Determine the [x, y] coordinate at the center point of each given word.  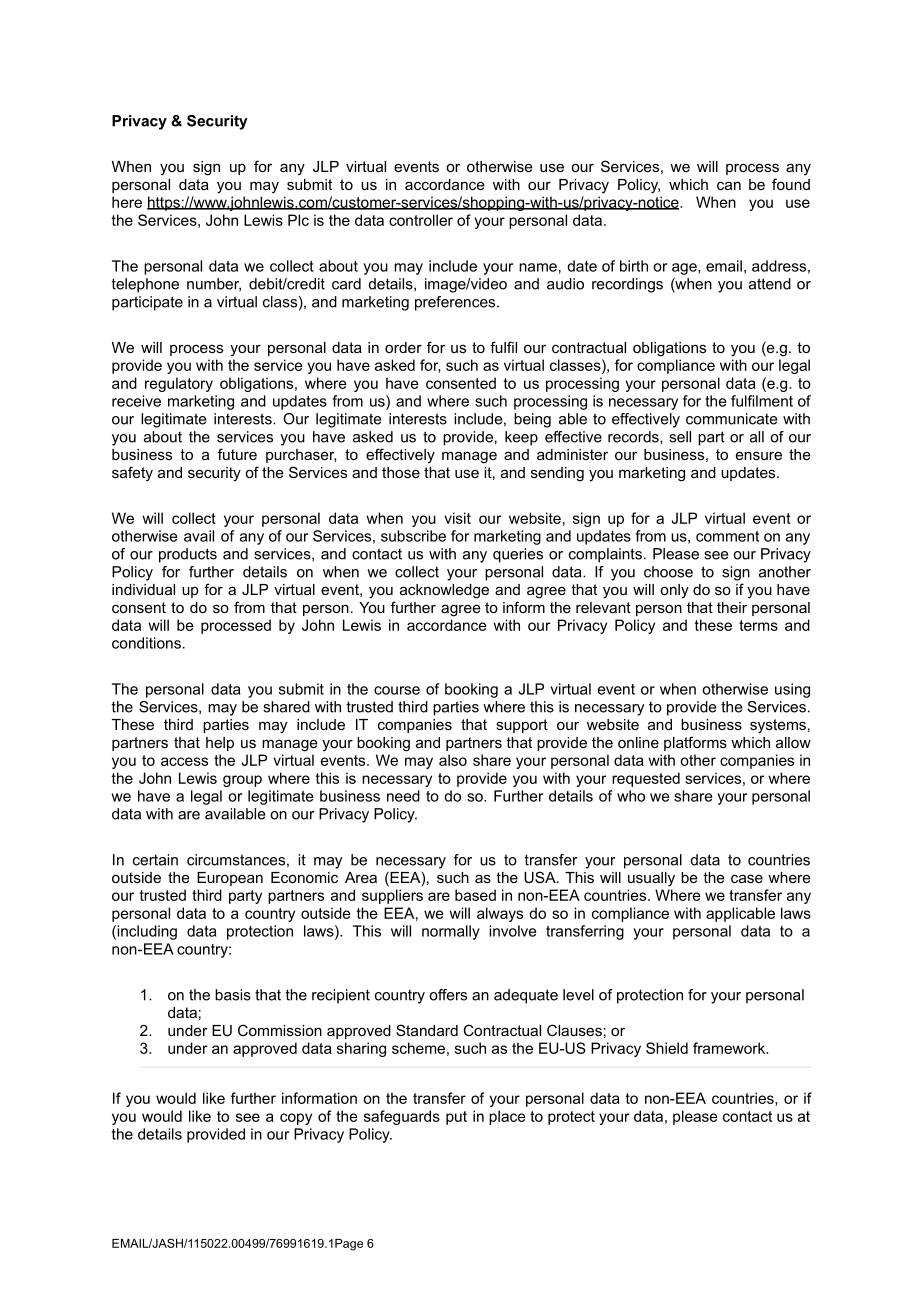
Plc [298, 220]
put [456, 1118]
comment [727, 536]
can [729, 185]
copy [296, 1119]
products [188, 555]
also [453, 760]
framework [730, 1048]
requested [646, 779]
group [242, 781]
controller [421, 220]
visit [457, 518]
